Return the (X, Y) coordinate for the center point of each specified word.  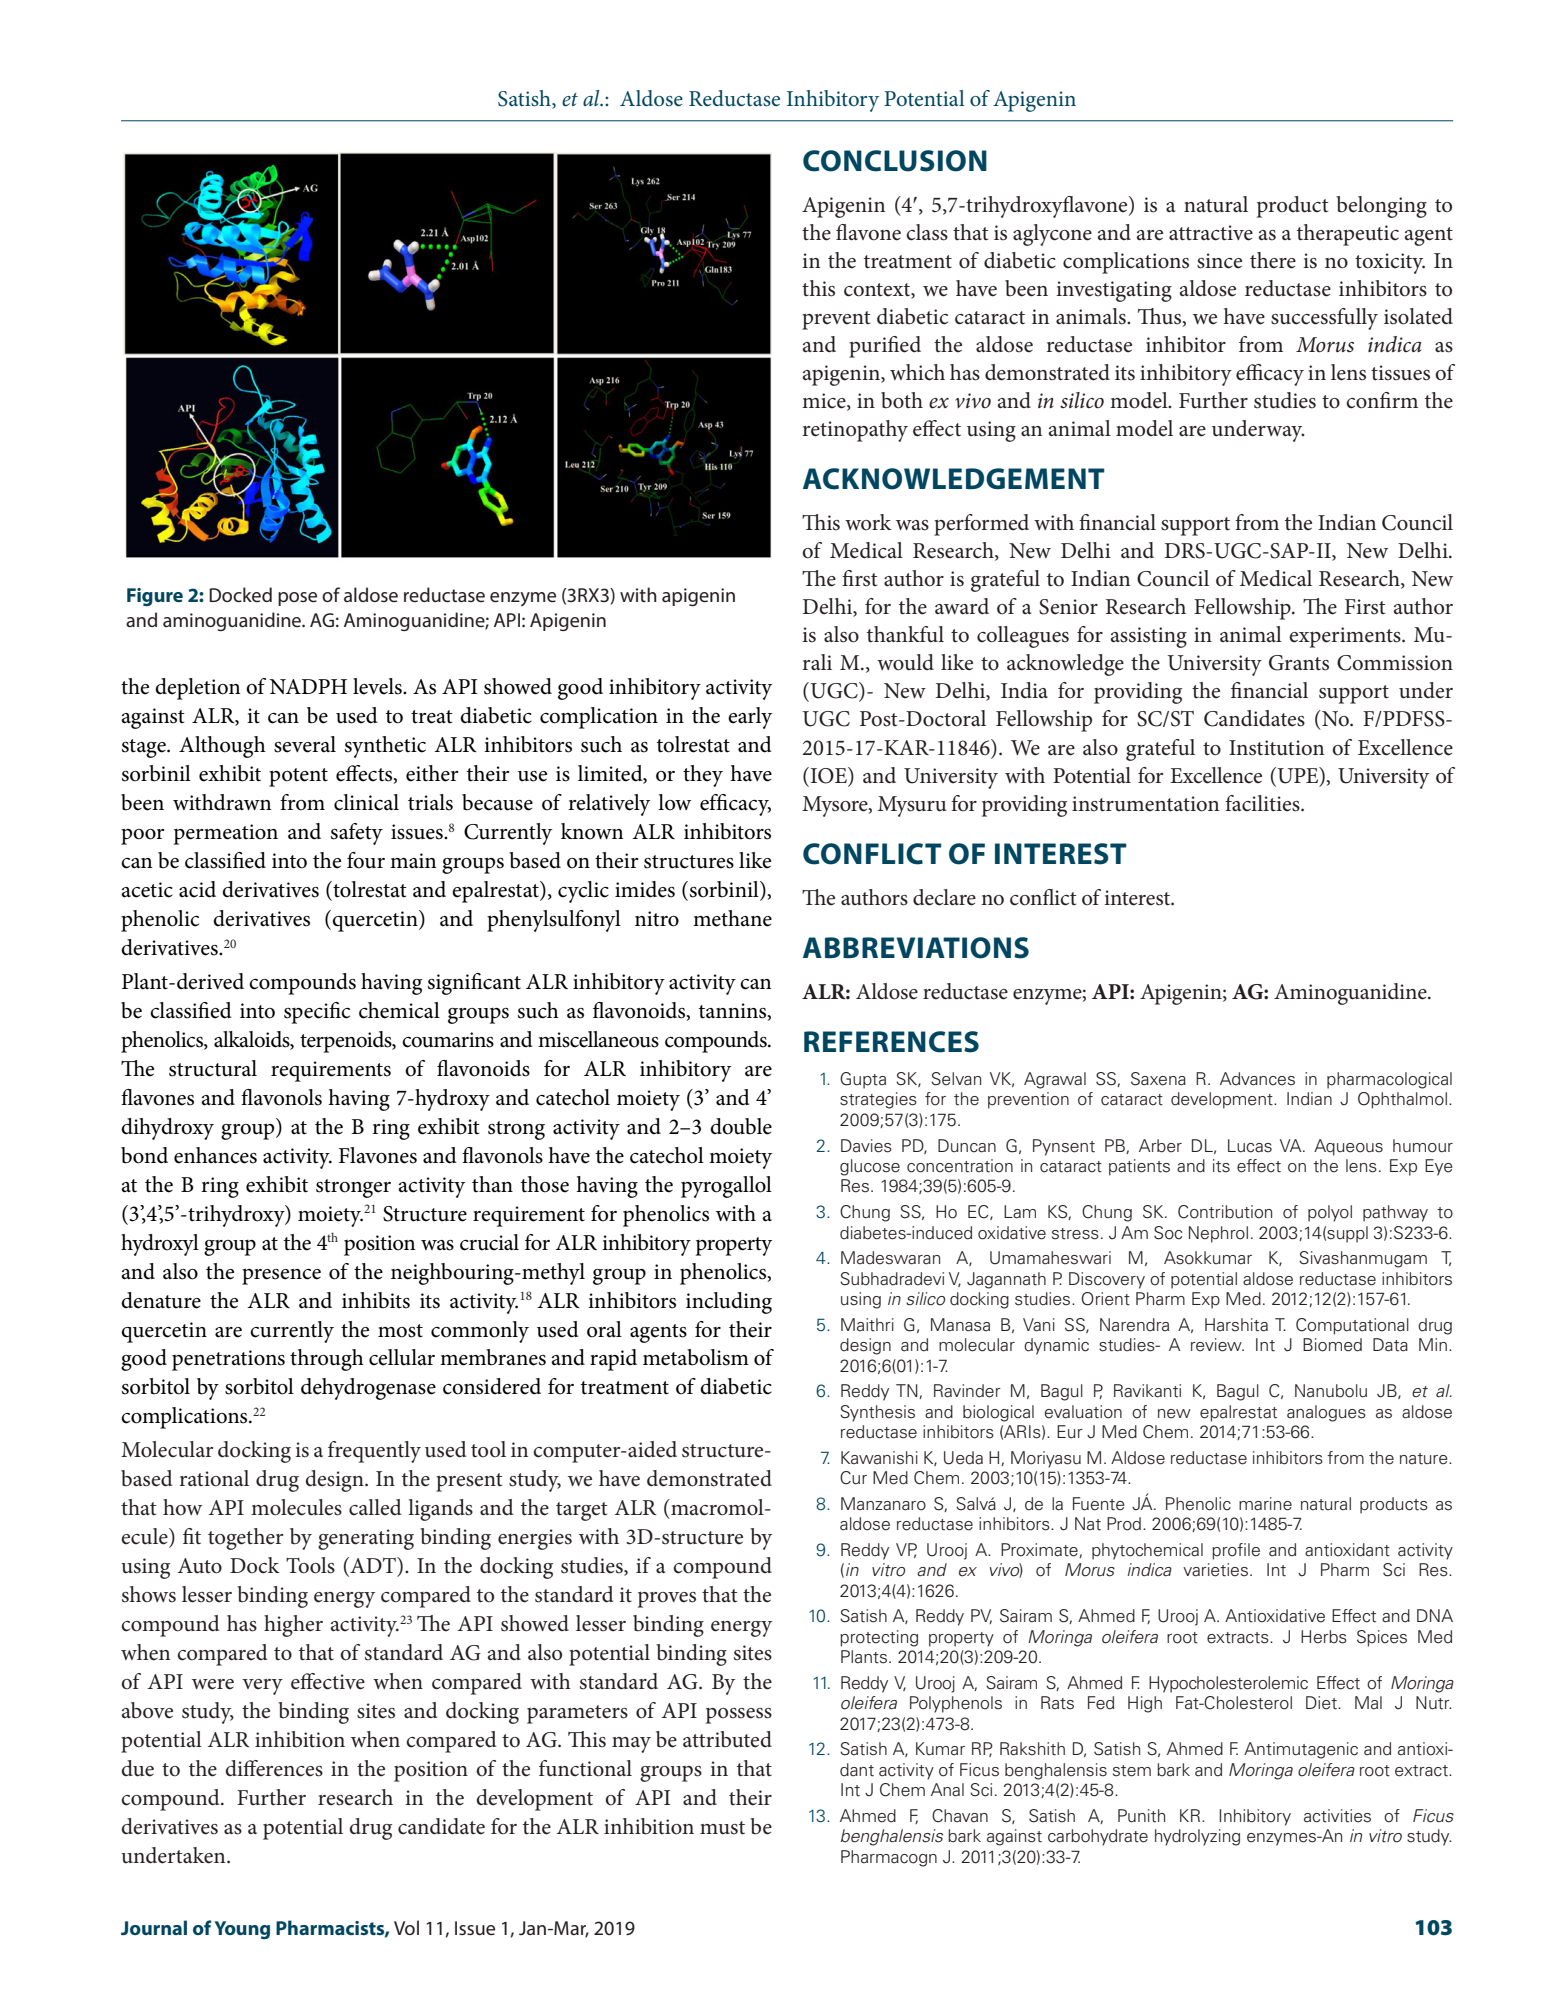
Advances (1257, 1079)
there (1273, 260)
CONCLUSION (895, 161)
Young (242, 1930)
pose (297, 599)
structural (213, 1068)
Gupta (863, 1080)
